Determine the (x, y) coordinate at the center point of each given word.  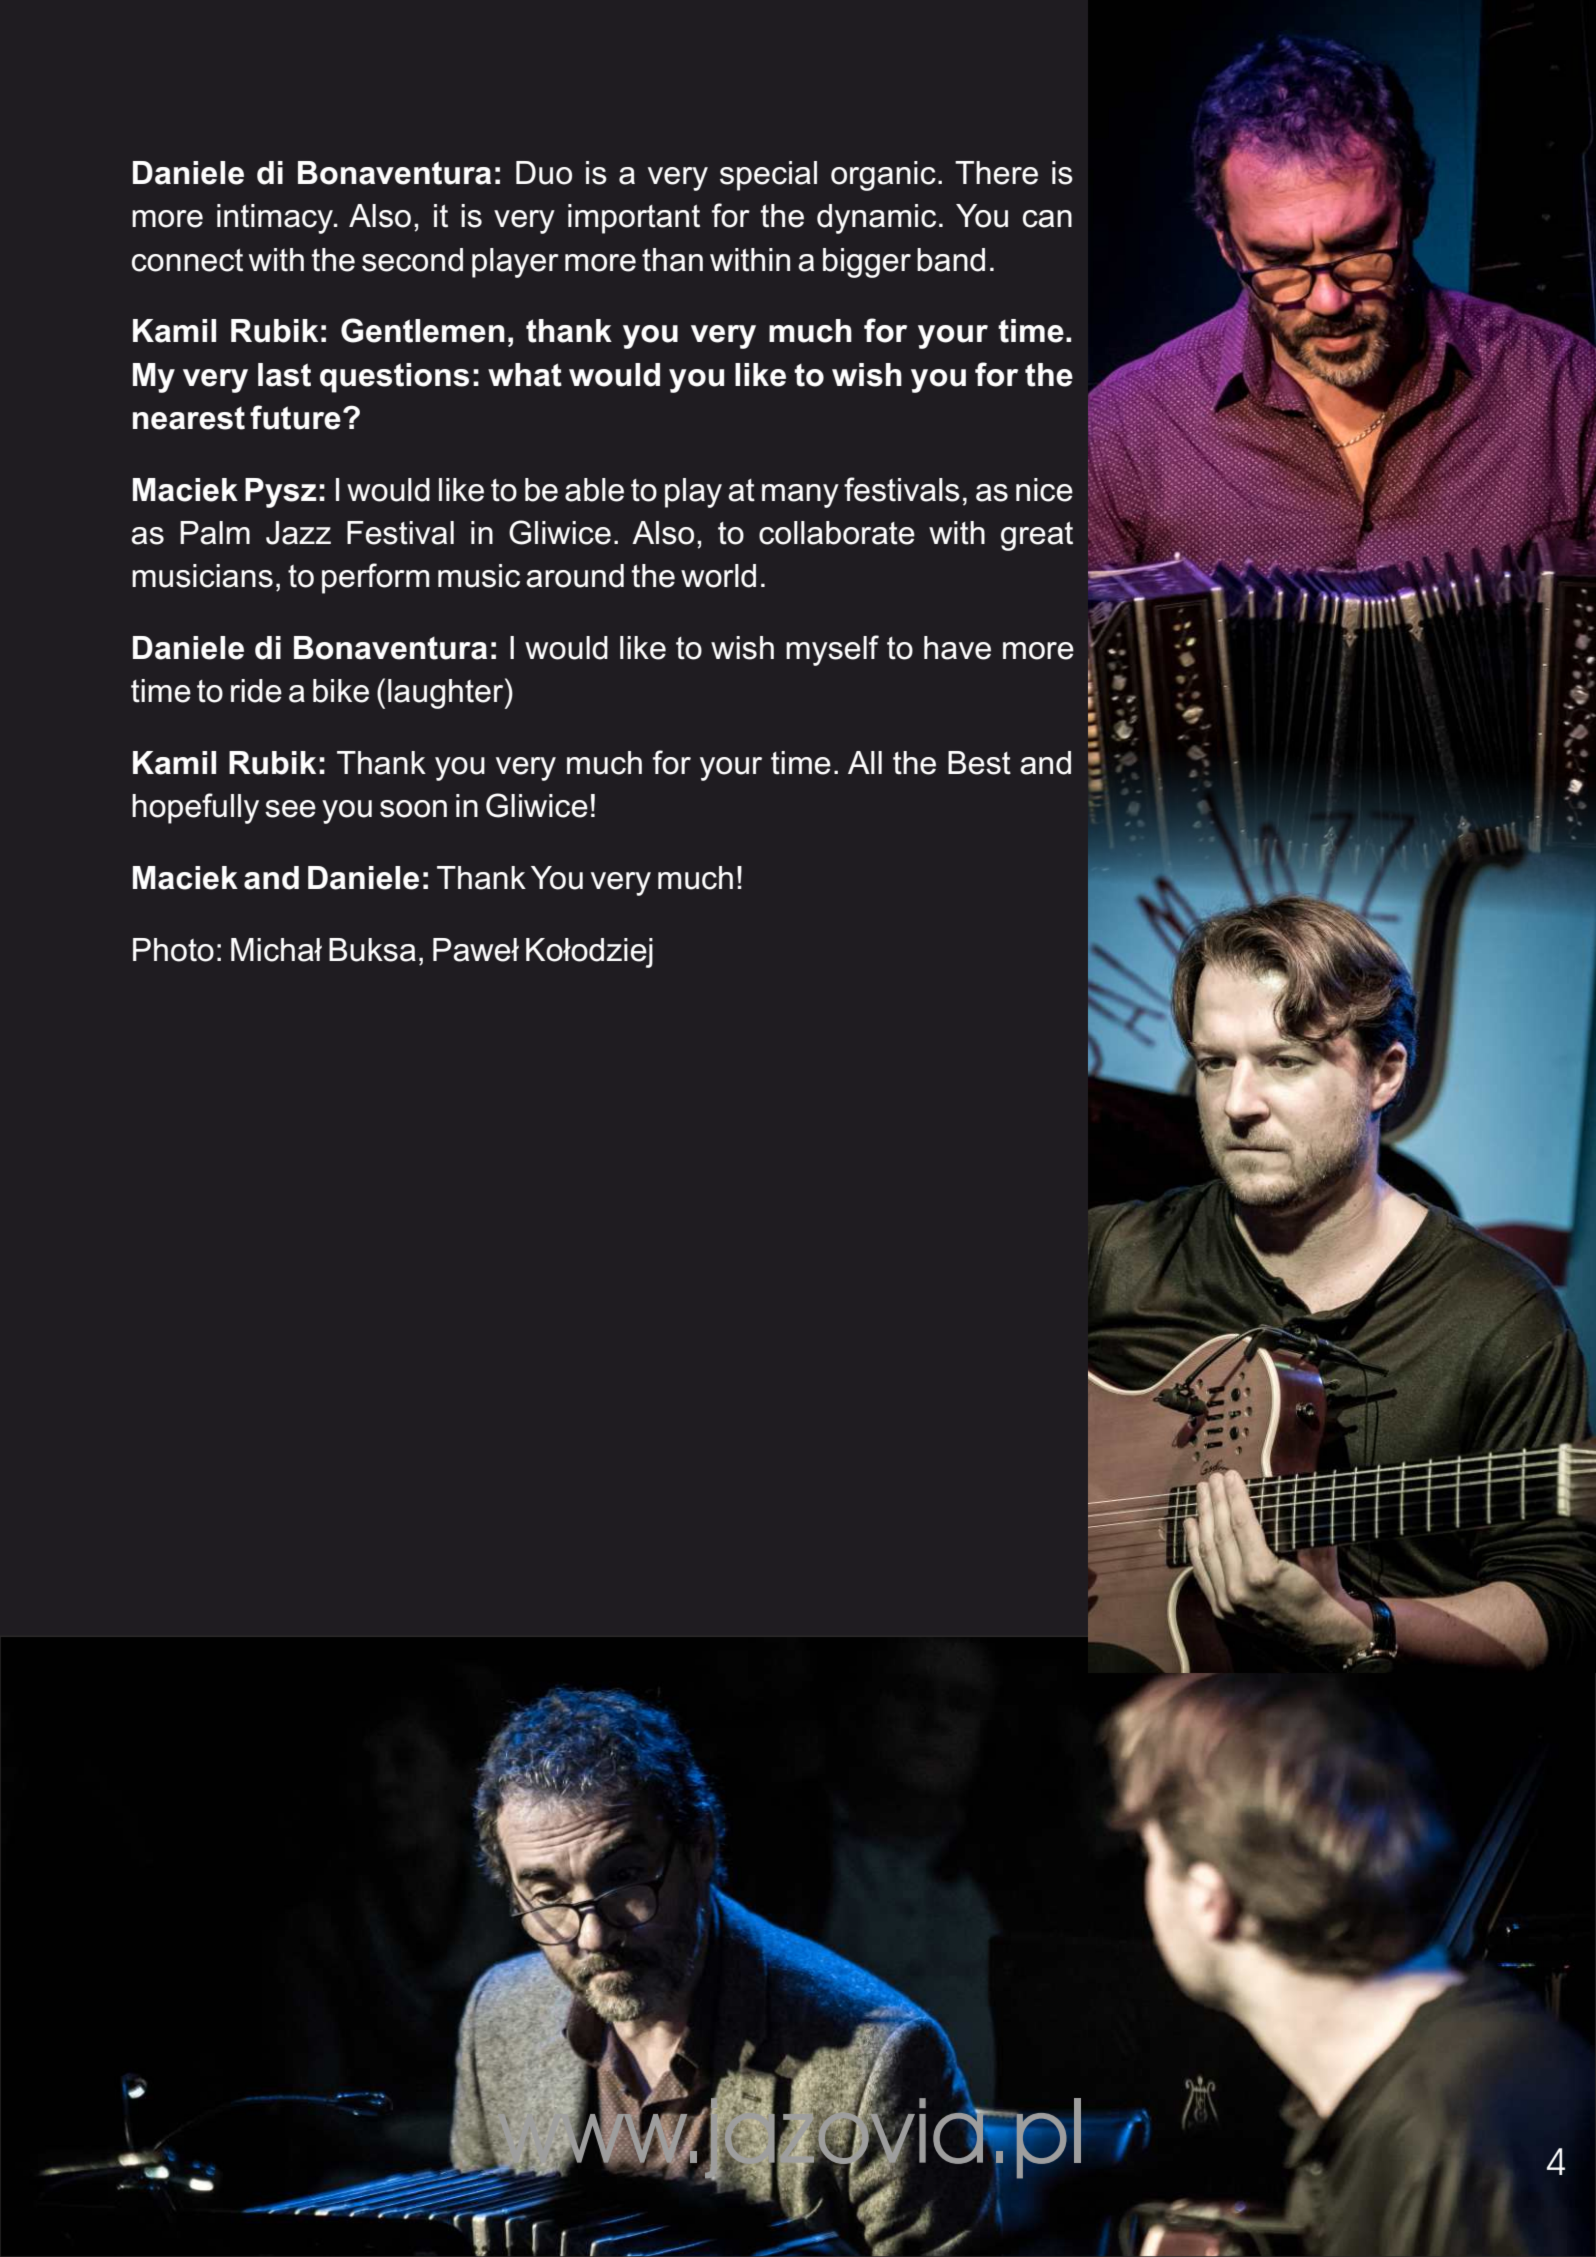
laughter (447, 693)
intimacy (276, 219)
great (1037, 536)
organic (883, 176)
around (575, 576)
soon (413, 809)
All (865, 762)
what (525, 375)
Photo (173, 950)
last (284, 375)
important (634, 219)
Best (979, 763)
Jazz (298, 533)
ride (256, 691)
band (951, 260)
